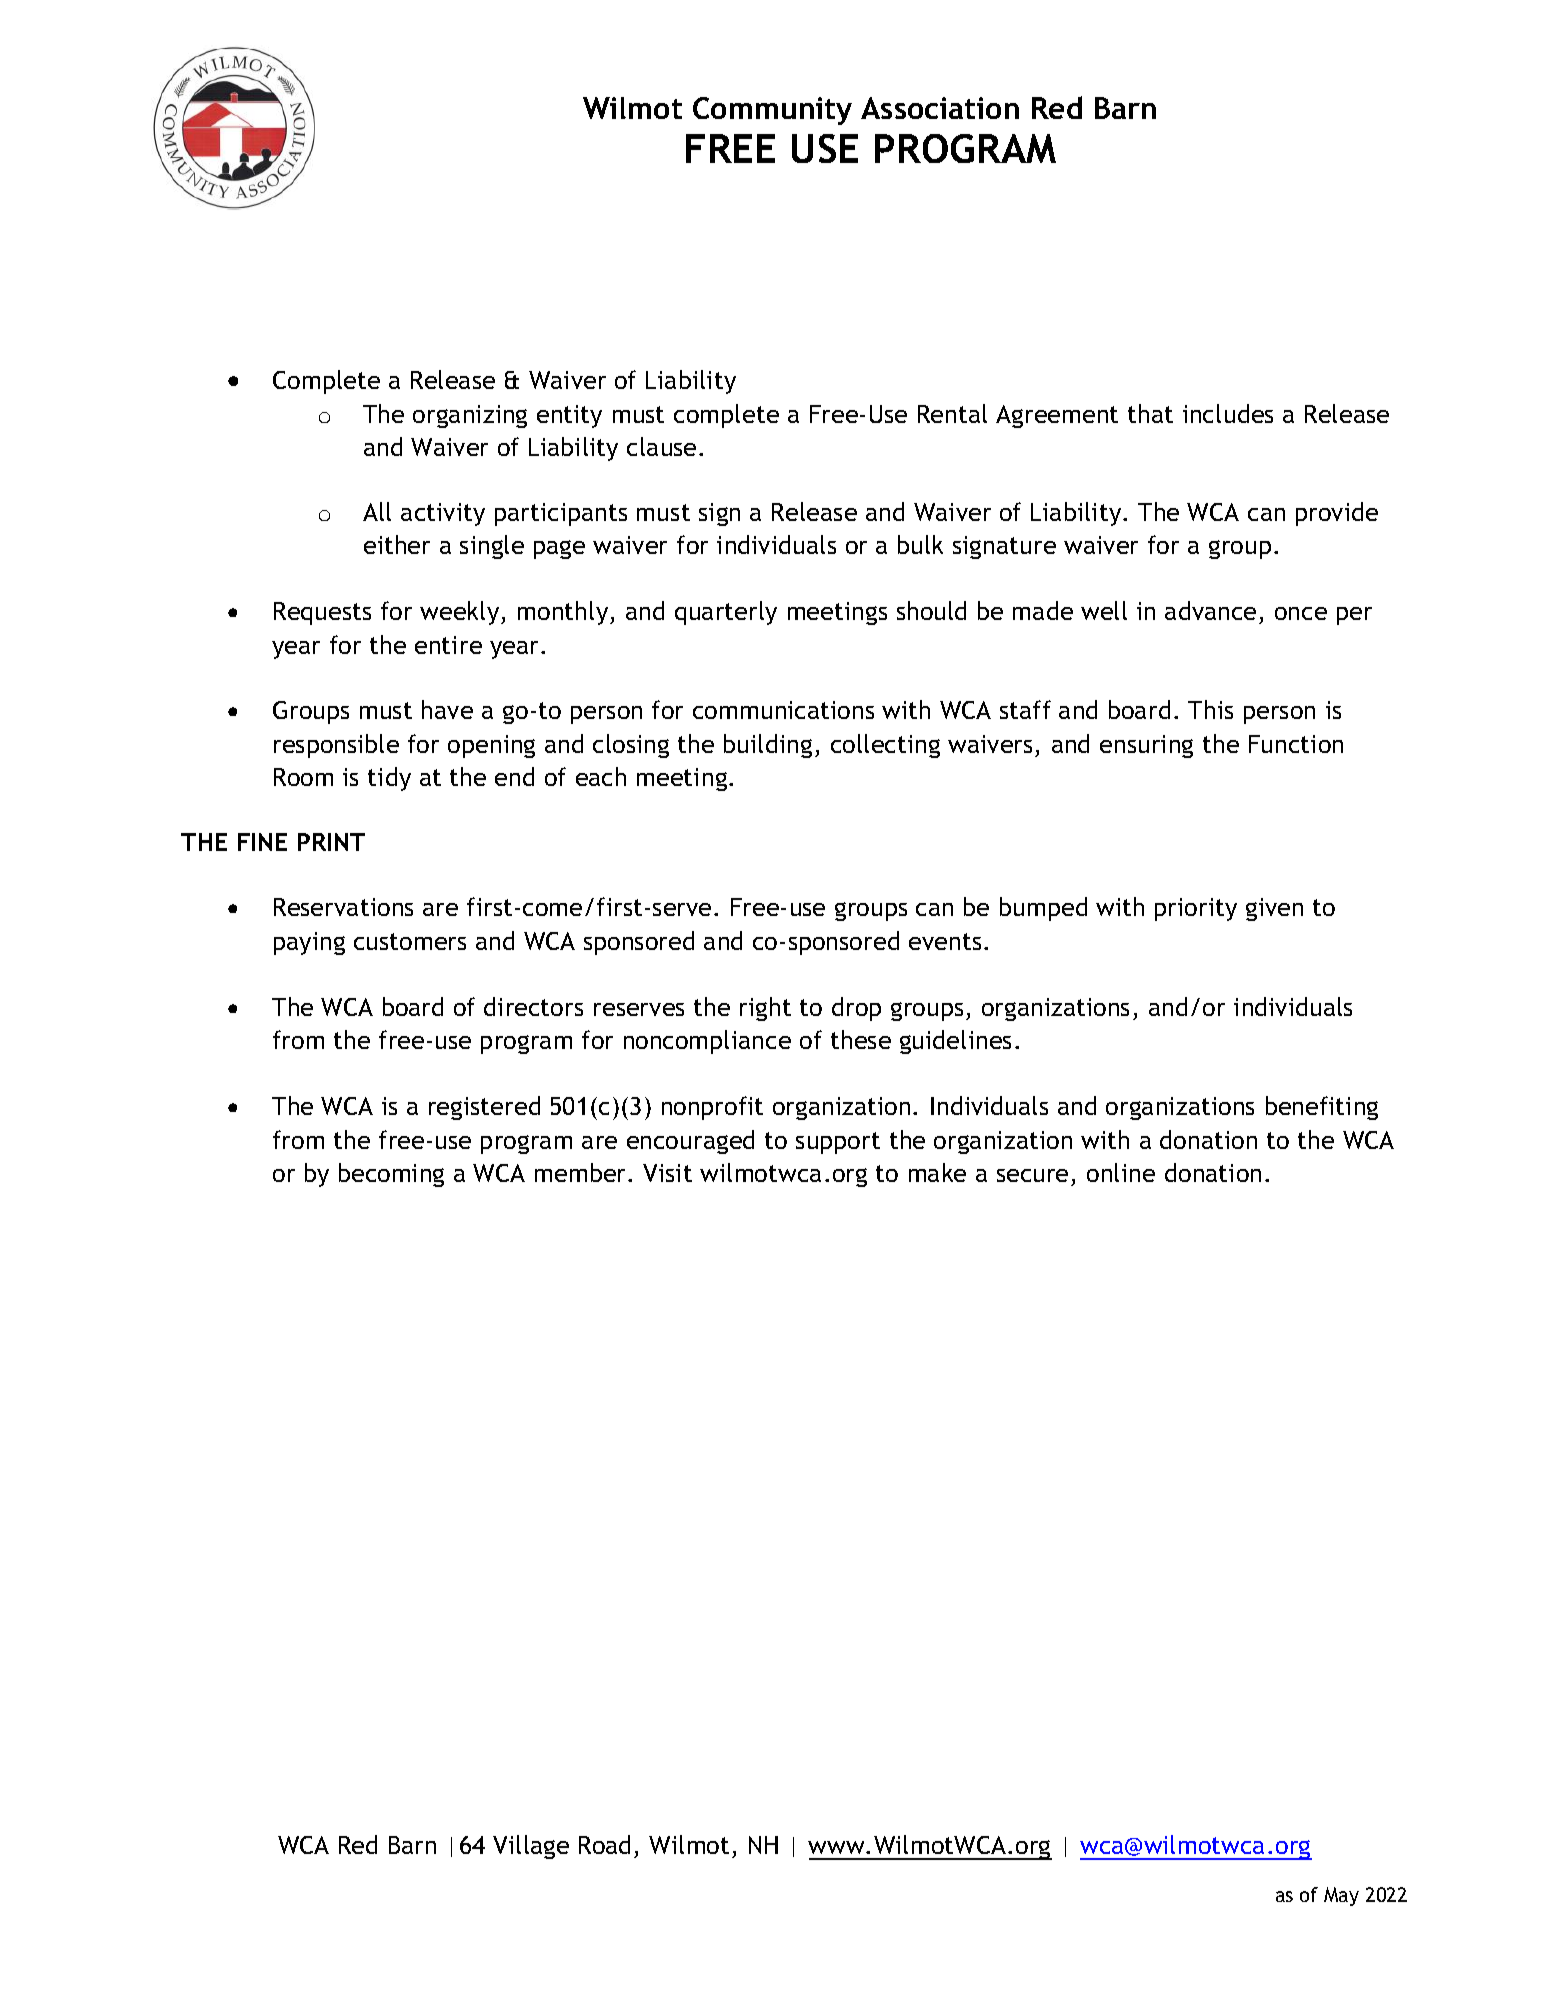  What do you see at coordinates (604, 1844) in the image?
I see `Road` at bounding box center [604, 1844].
